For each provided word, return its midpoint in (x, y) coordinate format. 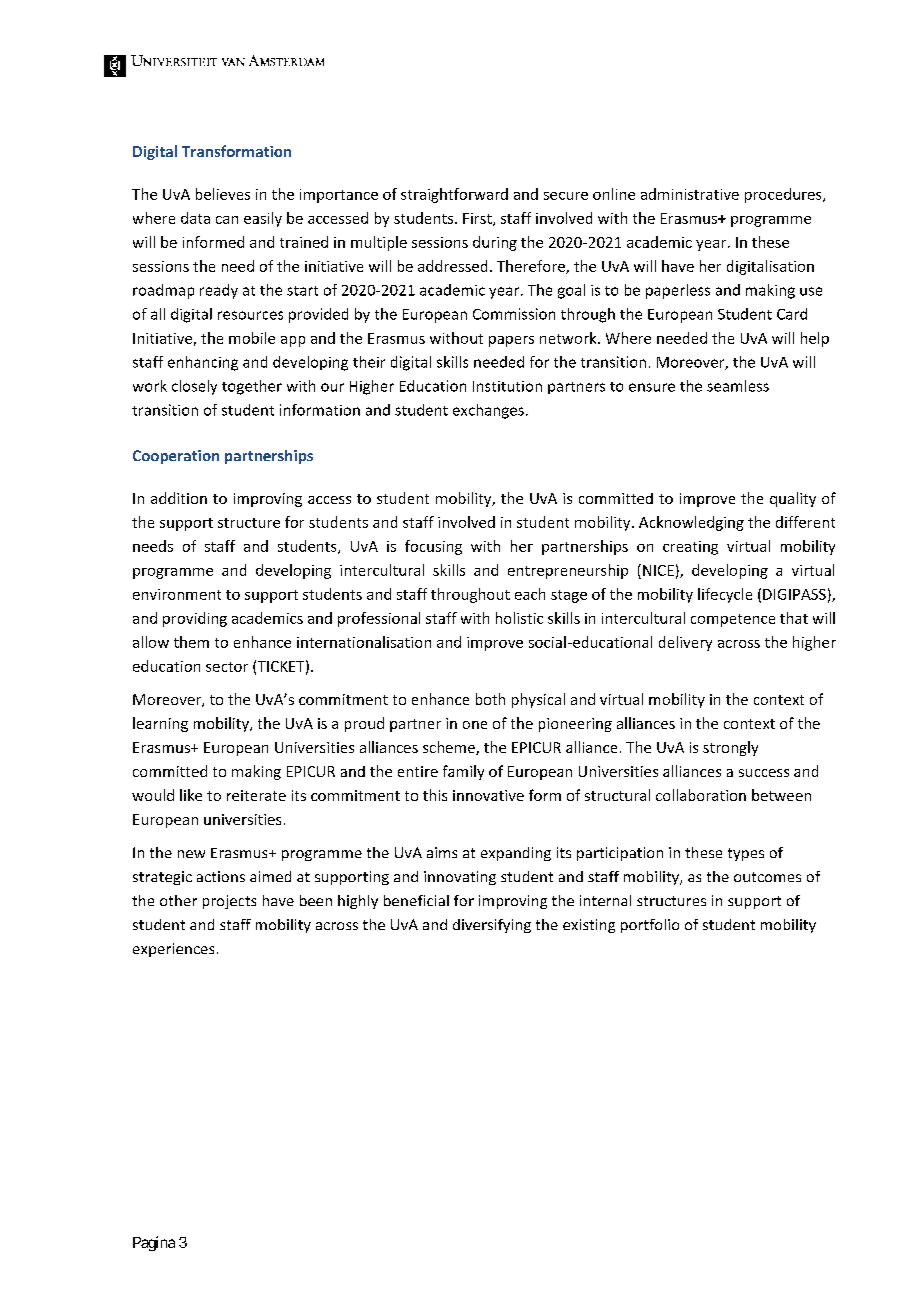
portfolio (650, 926)
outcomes (767, 877)
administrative (690, 194)
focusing (433, 547)
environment (177, 594)
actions (221, 876)
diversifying (492, 926)
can (227, 220)
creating (690, 548)
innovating (460, 878)
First (478, 219)
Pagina (154, 1243)
